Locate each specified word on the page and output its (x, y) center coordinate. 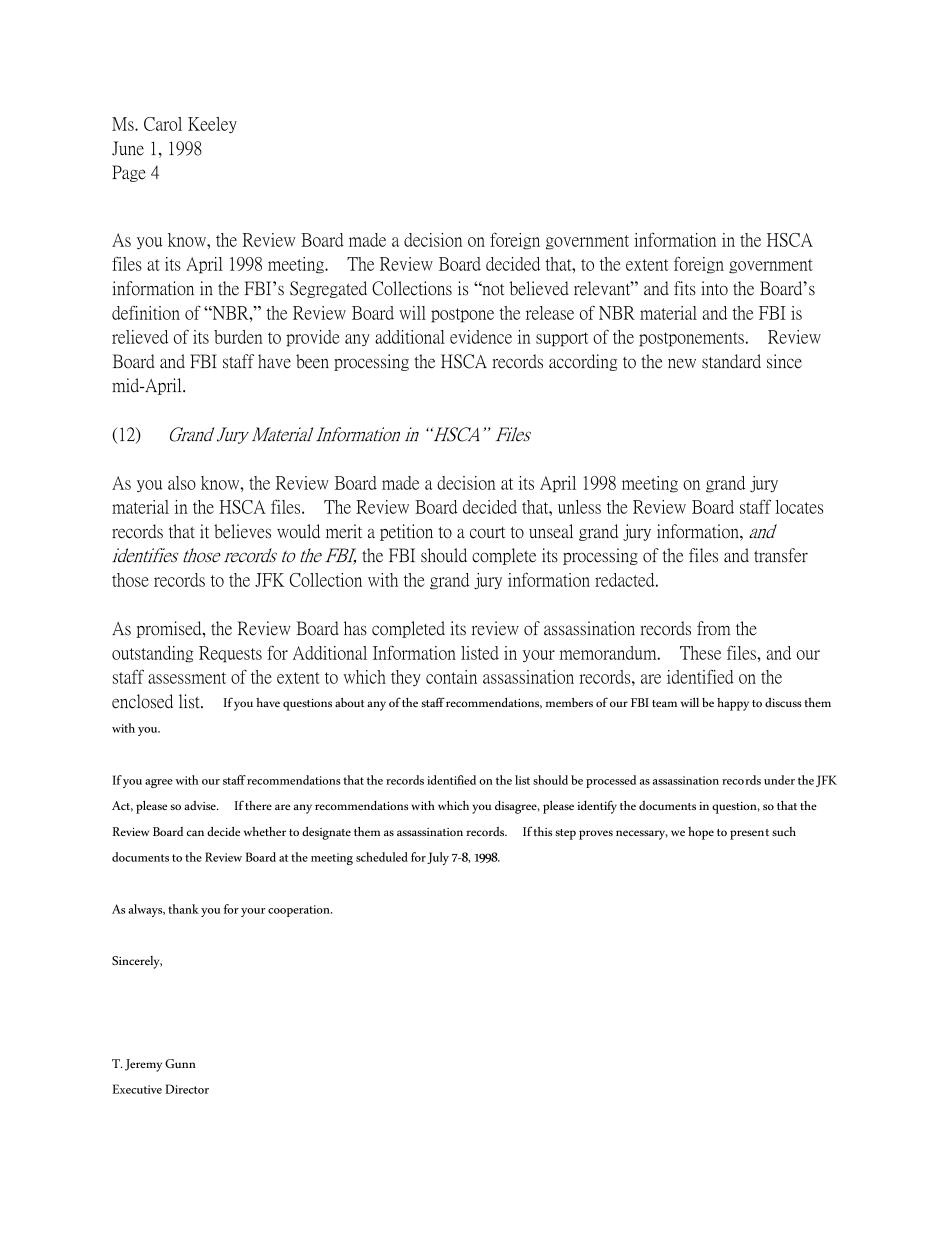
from (713, 628)
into (714, 288)
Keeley (212, 125)
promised (170, 629)
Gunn (180, 1063)
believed (539, 288)
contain (451, 677)
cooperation (300, 911)
